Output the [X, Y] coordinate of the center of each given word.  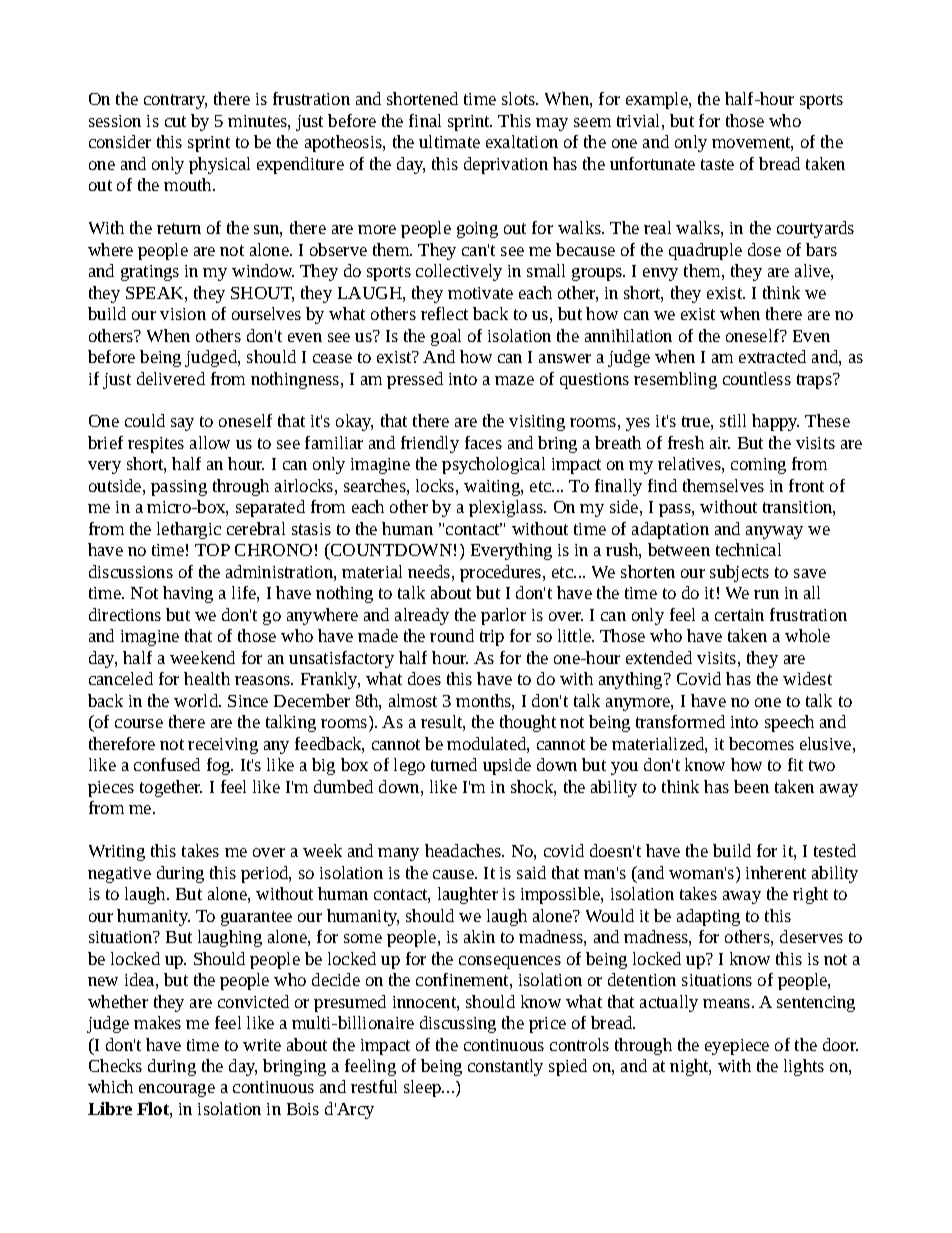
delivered [171, 378]
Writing [117, 853]
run [766, 594]
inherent [776, 872]
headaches [464, 850]
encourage [177, 1090]
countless [757, 378]
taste [717, 164]
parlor [503, 616]
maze [514, 380]
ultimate [449, 141]
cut [175, 121]
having [188, 594]
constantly [505, 1067]
